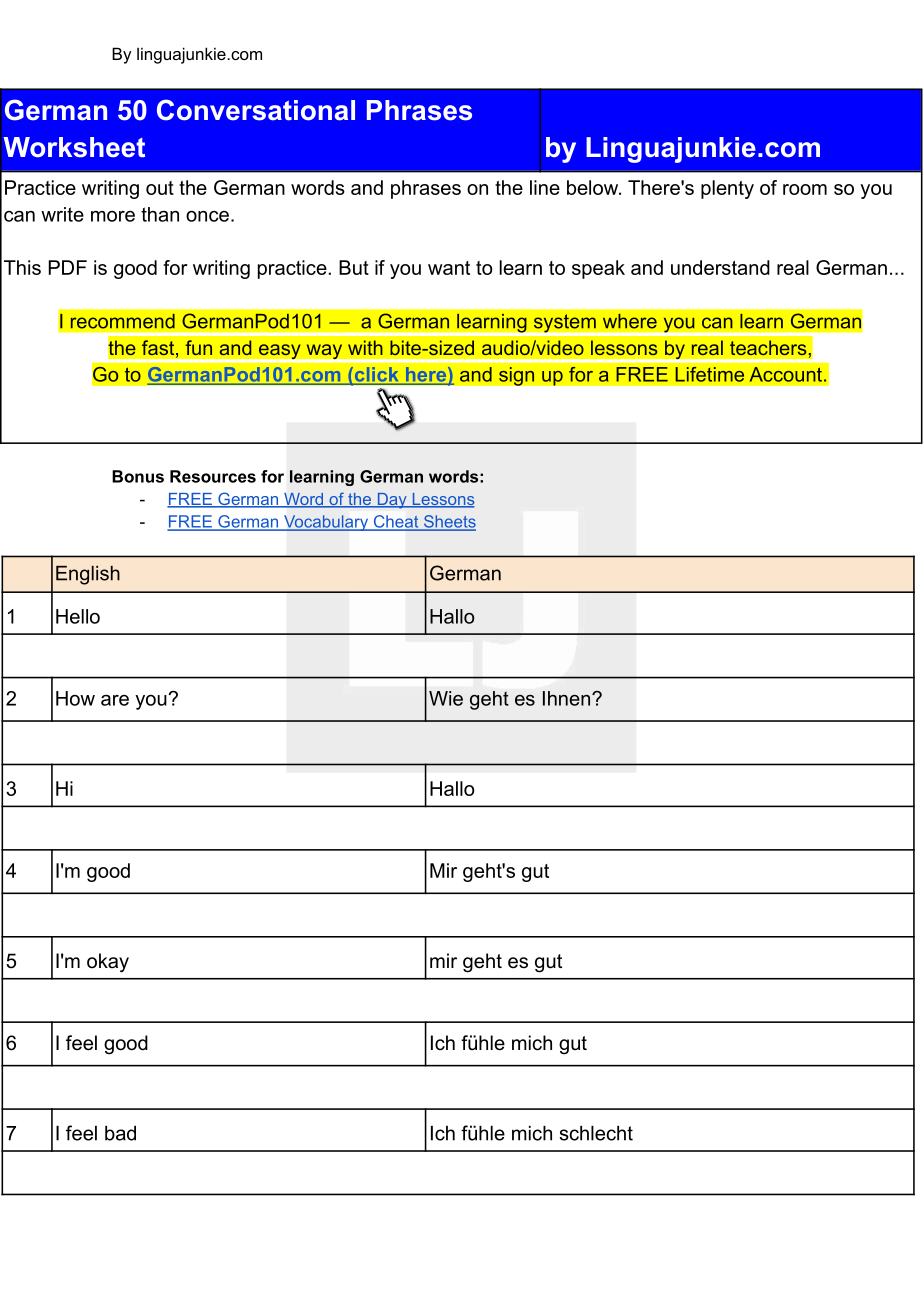 This page has width=924, height=1307. Describe the element at coordinates (568, 698) in the page. I see `Ihnen` at that location.
